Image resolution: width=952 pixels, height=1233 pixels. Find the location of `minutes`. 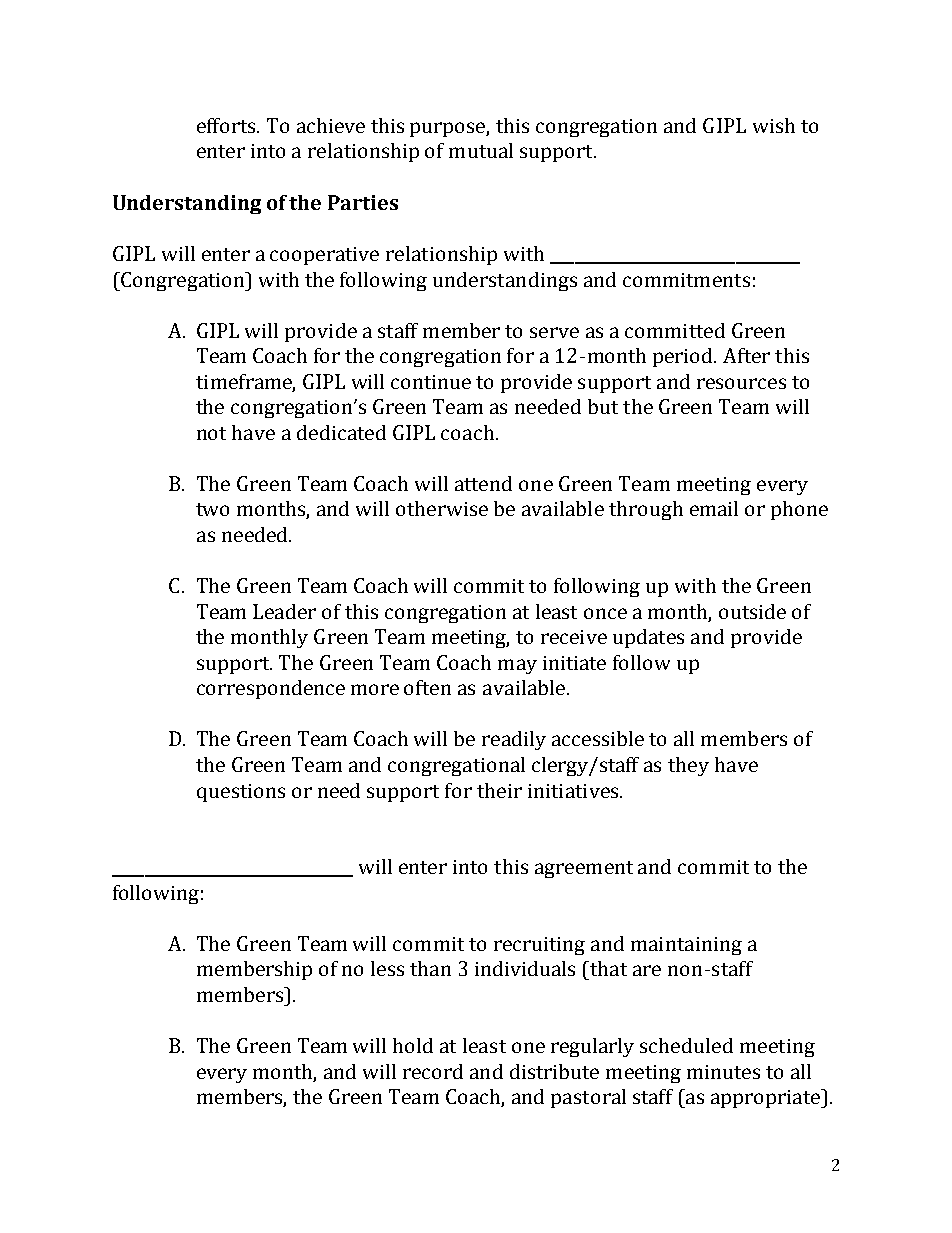

minutes is located at coordinates (723, 1072).
